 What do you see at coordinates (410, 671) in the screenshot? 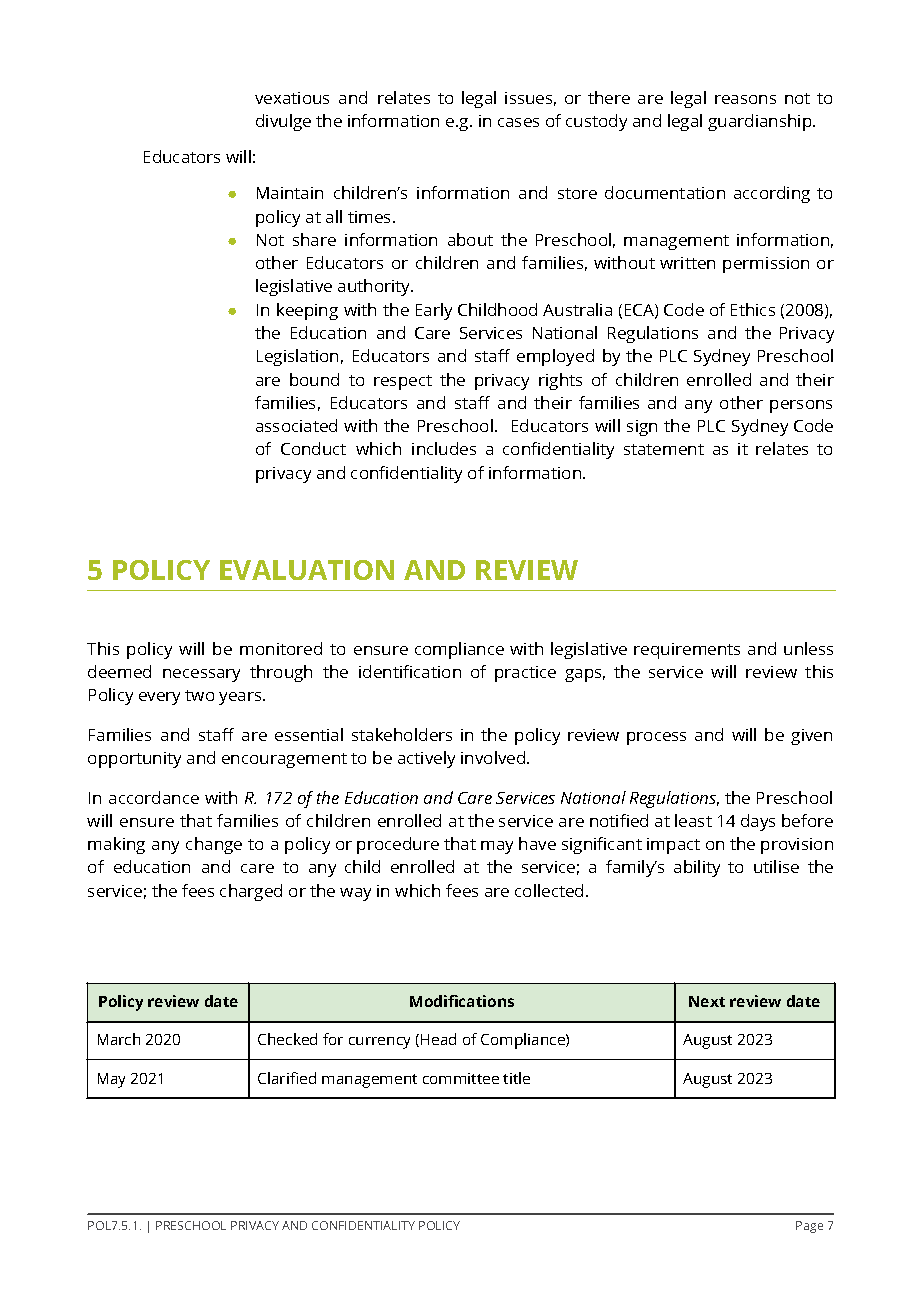
I see `identification` at bounding box center [410, 671].
